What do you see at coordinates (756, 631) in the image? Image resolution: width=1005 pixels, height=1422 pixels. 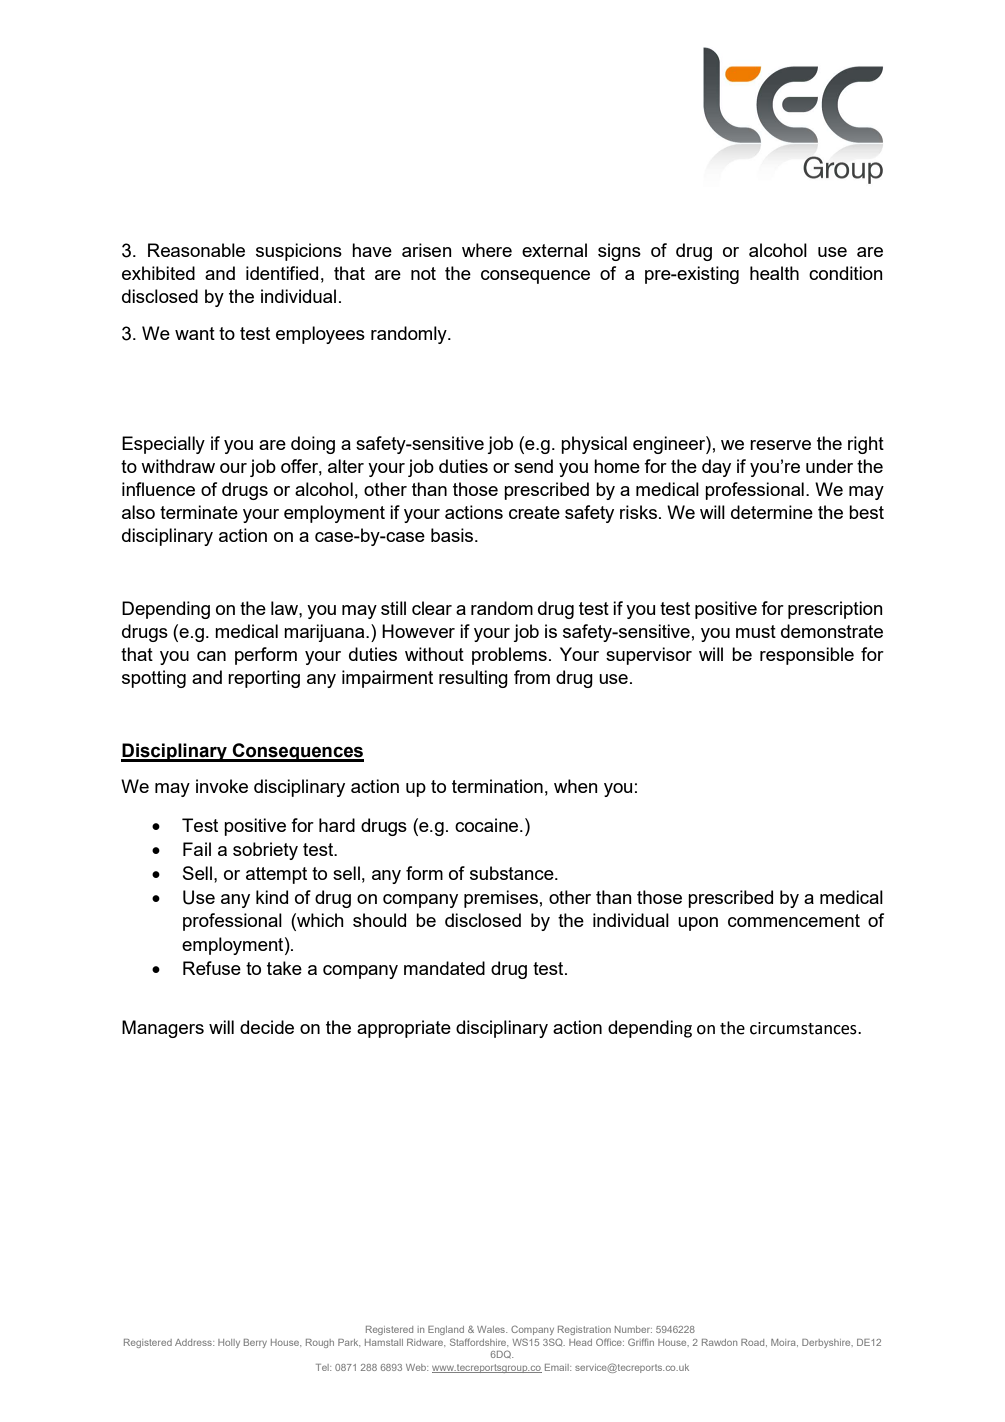 I see `must` at bounding box center [756, 631].
